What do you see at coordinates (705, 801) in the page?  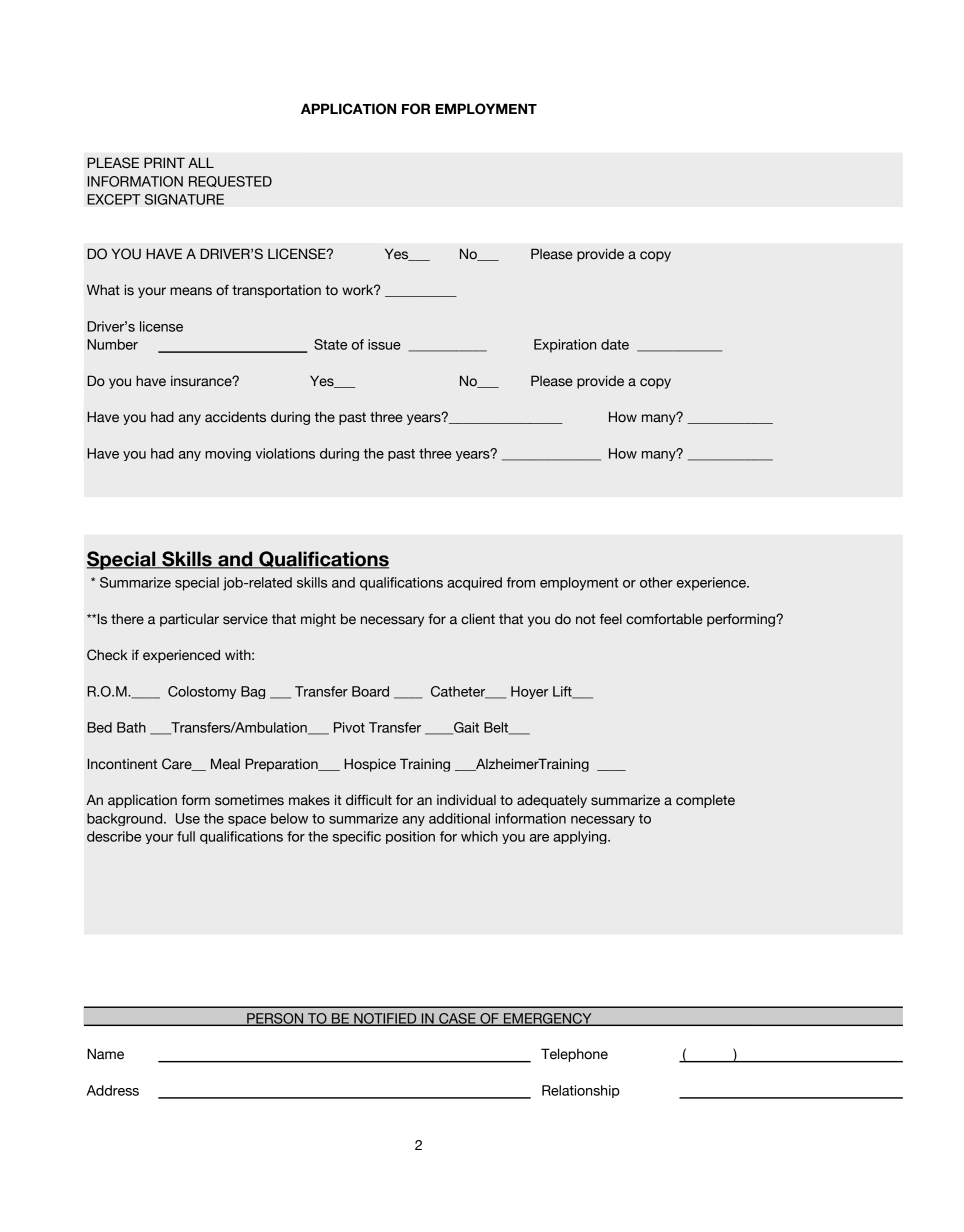 I see `complete` at bounding box center [705, 801].
